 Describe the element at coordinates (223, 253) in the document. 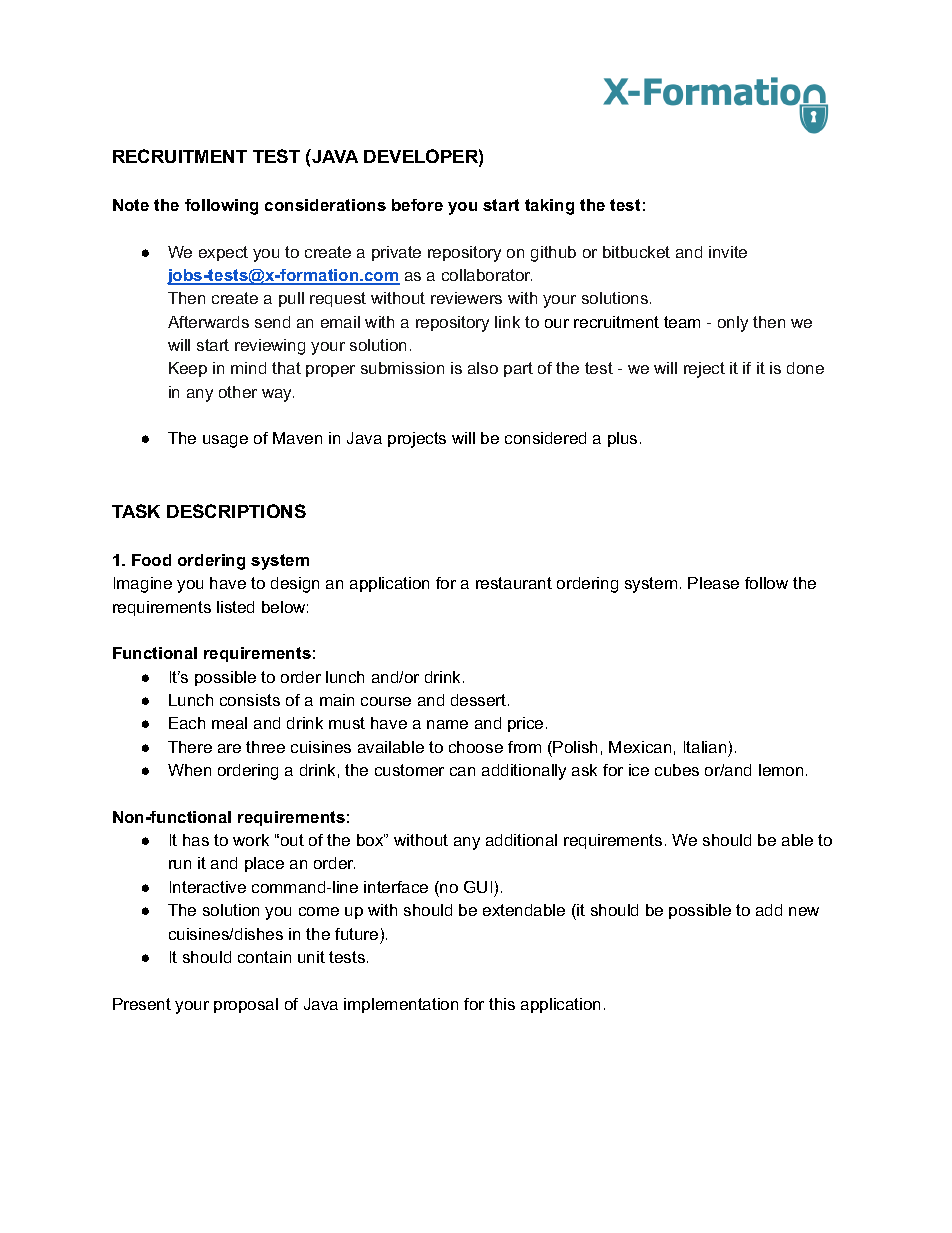

I see `expect` at that location.
